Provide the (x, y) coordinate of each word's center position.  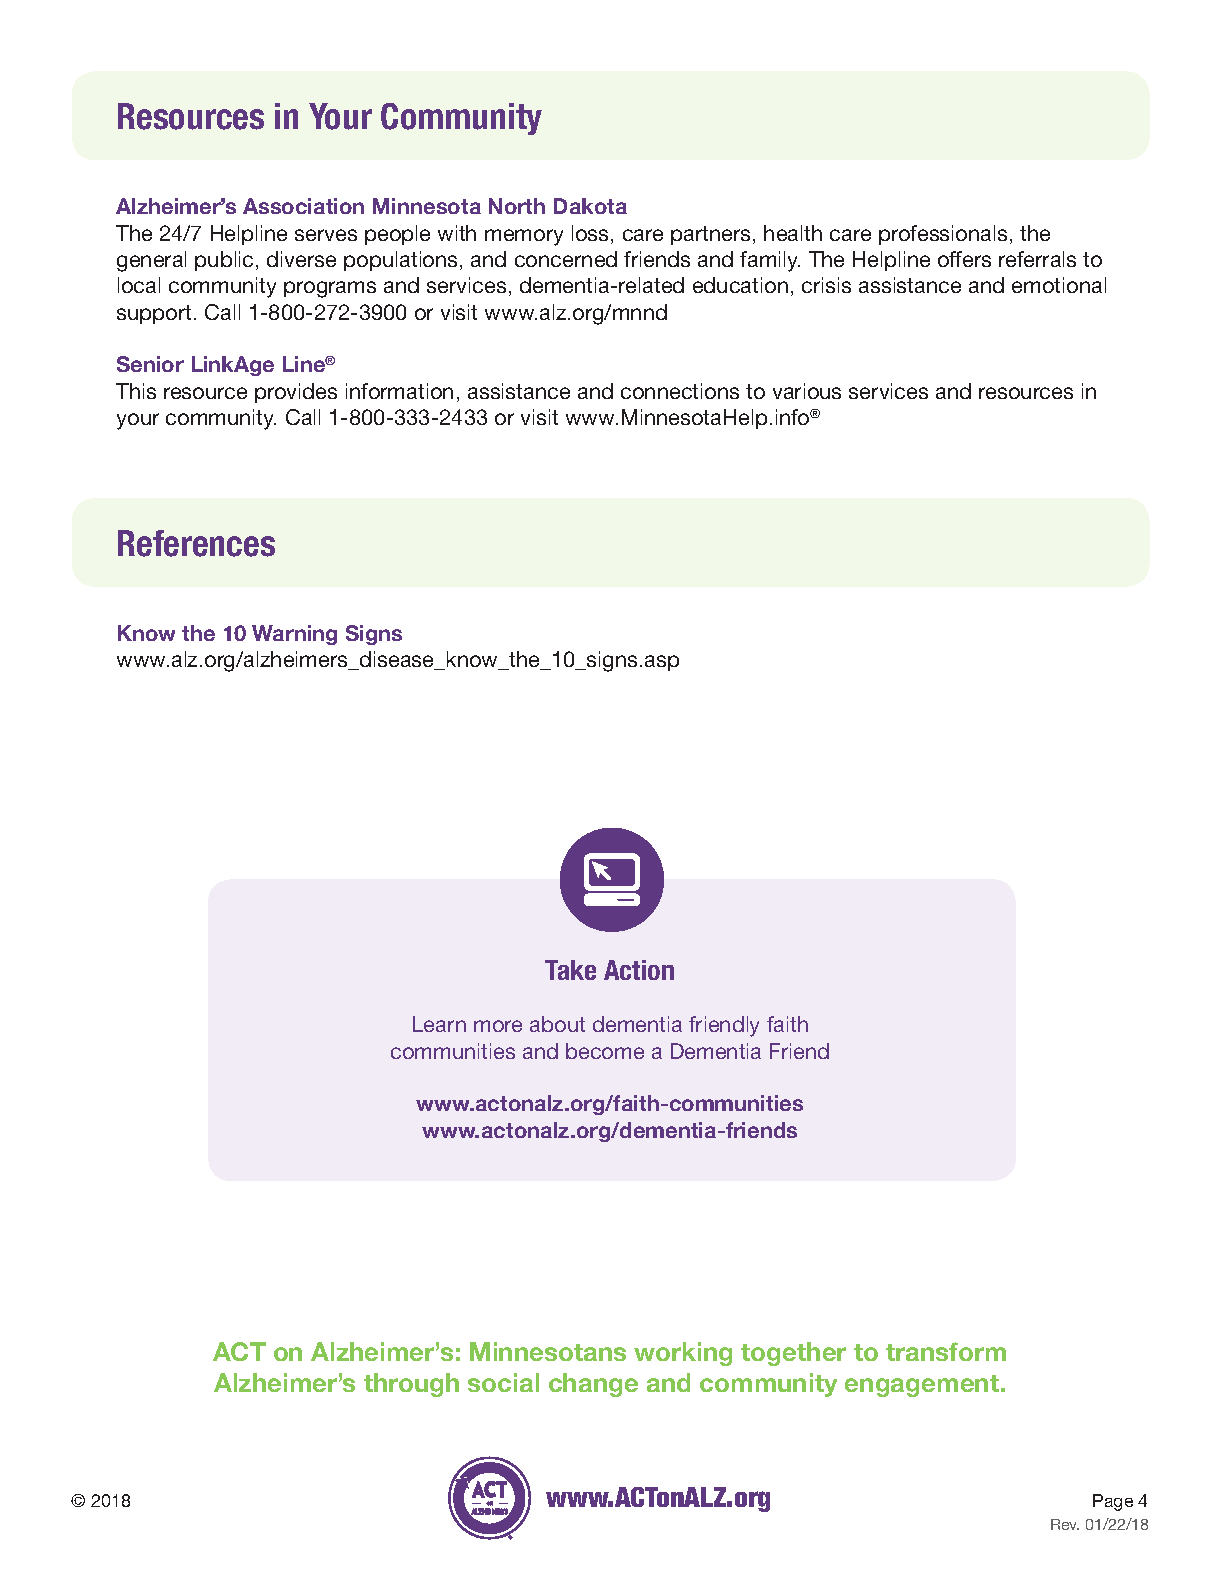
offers (964, 259)
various (807, 391)
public (224, 261)
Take (570, 970)
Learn (439, 1024)
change (593, 1385)
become (605, 1051)
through (411, 1385)
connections (680, 391)
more (498, 1026)
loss (592, 234)
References (196, 543)
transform (946, 1351)
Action (639, 970)
